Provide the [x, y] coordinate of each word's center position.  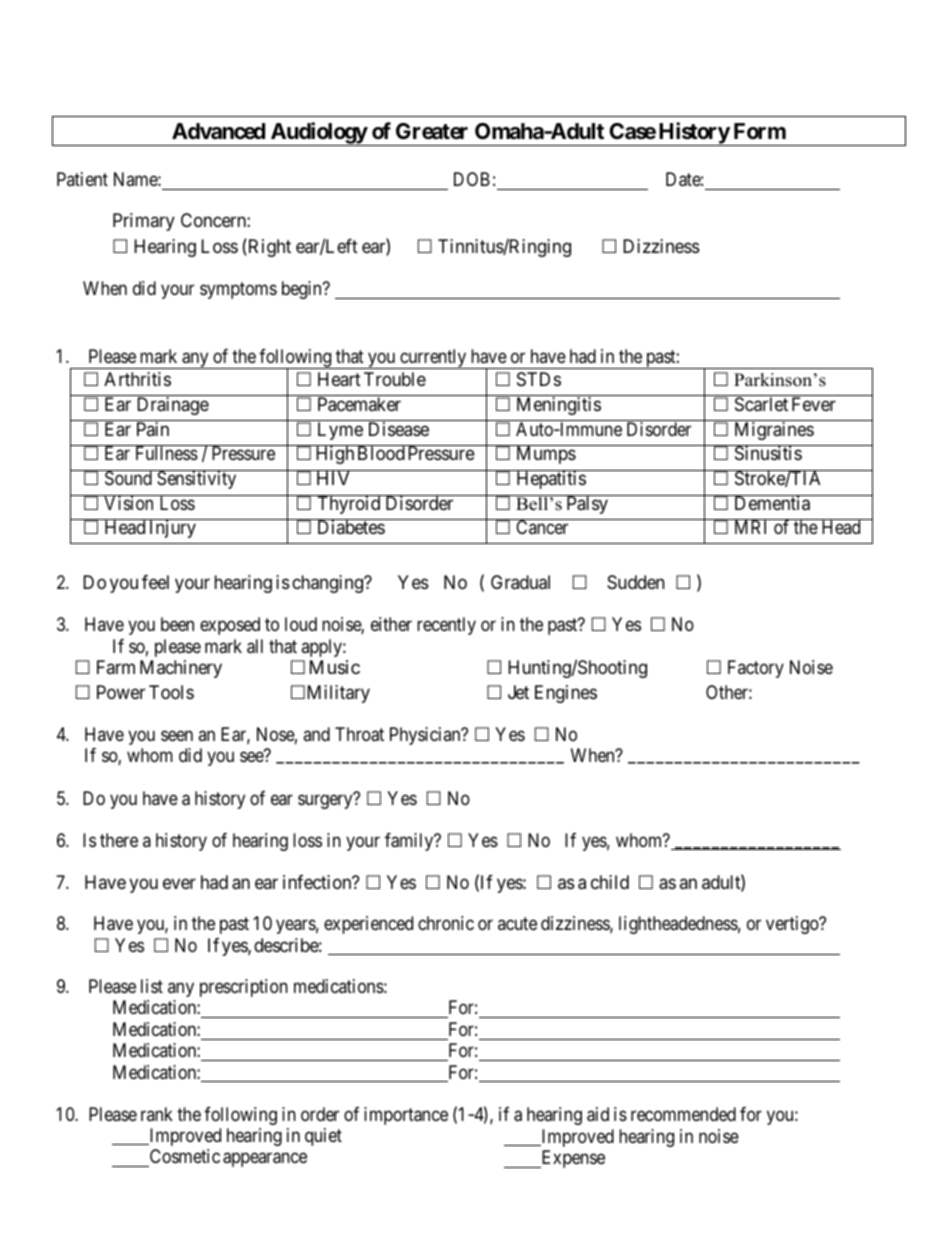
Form [760, 131]
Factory [756, 669]
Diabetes [351, 527]
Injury [173, 529]
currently [433, 359]
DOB [472, 179]
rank [157, 1114]
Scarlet [761, 404]
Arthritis [137, 379]
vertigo [793, 925]
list [152, 986]
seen [177, 735]
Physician [426, 736]
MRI [750, 527]
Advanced [218, 131]
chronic [446, 923]
